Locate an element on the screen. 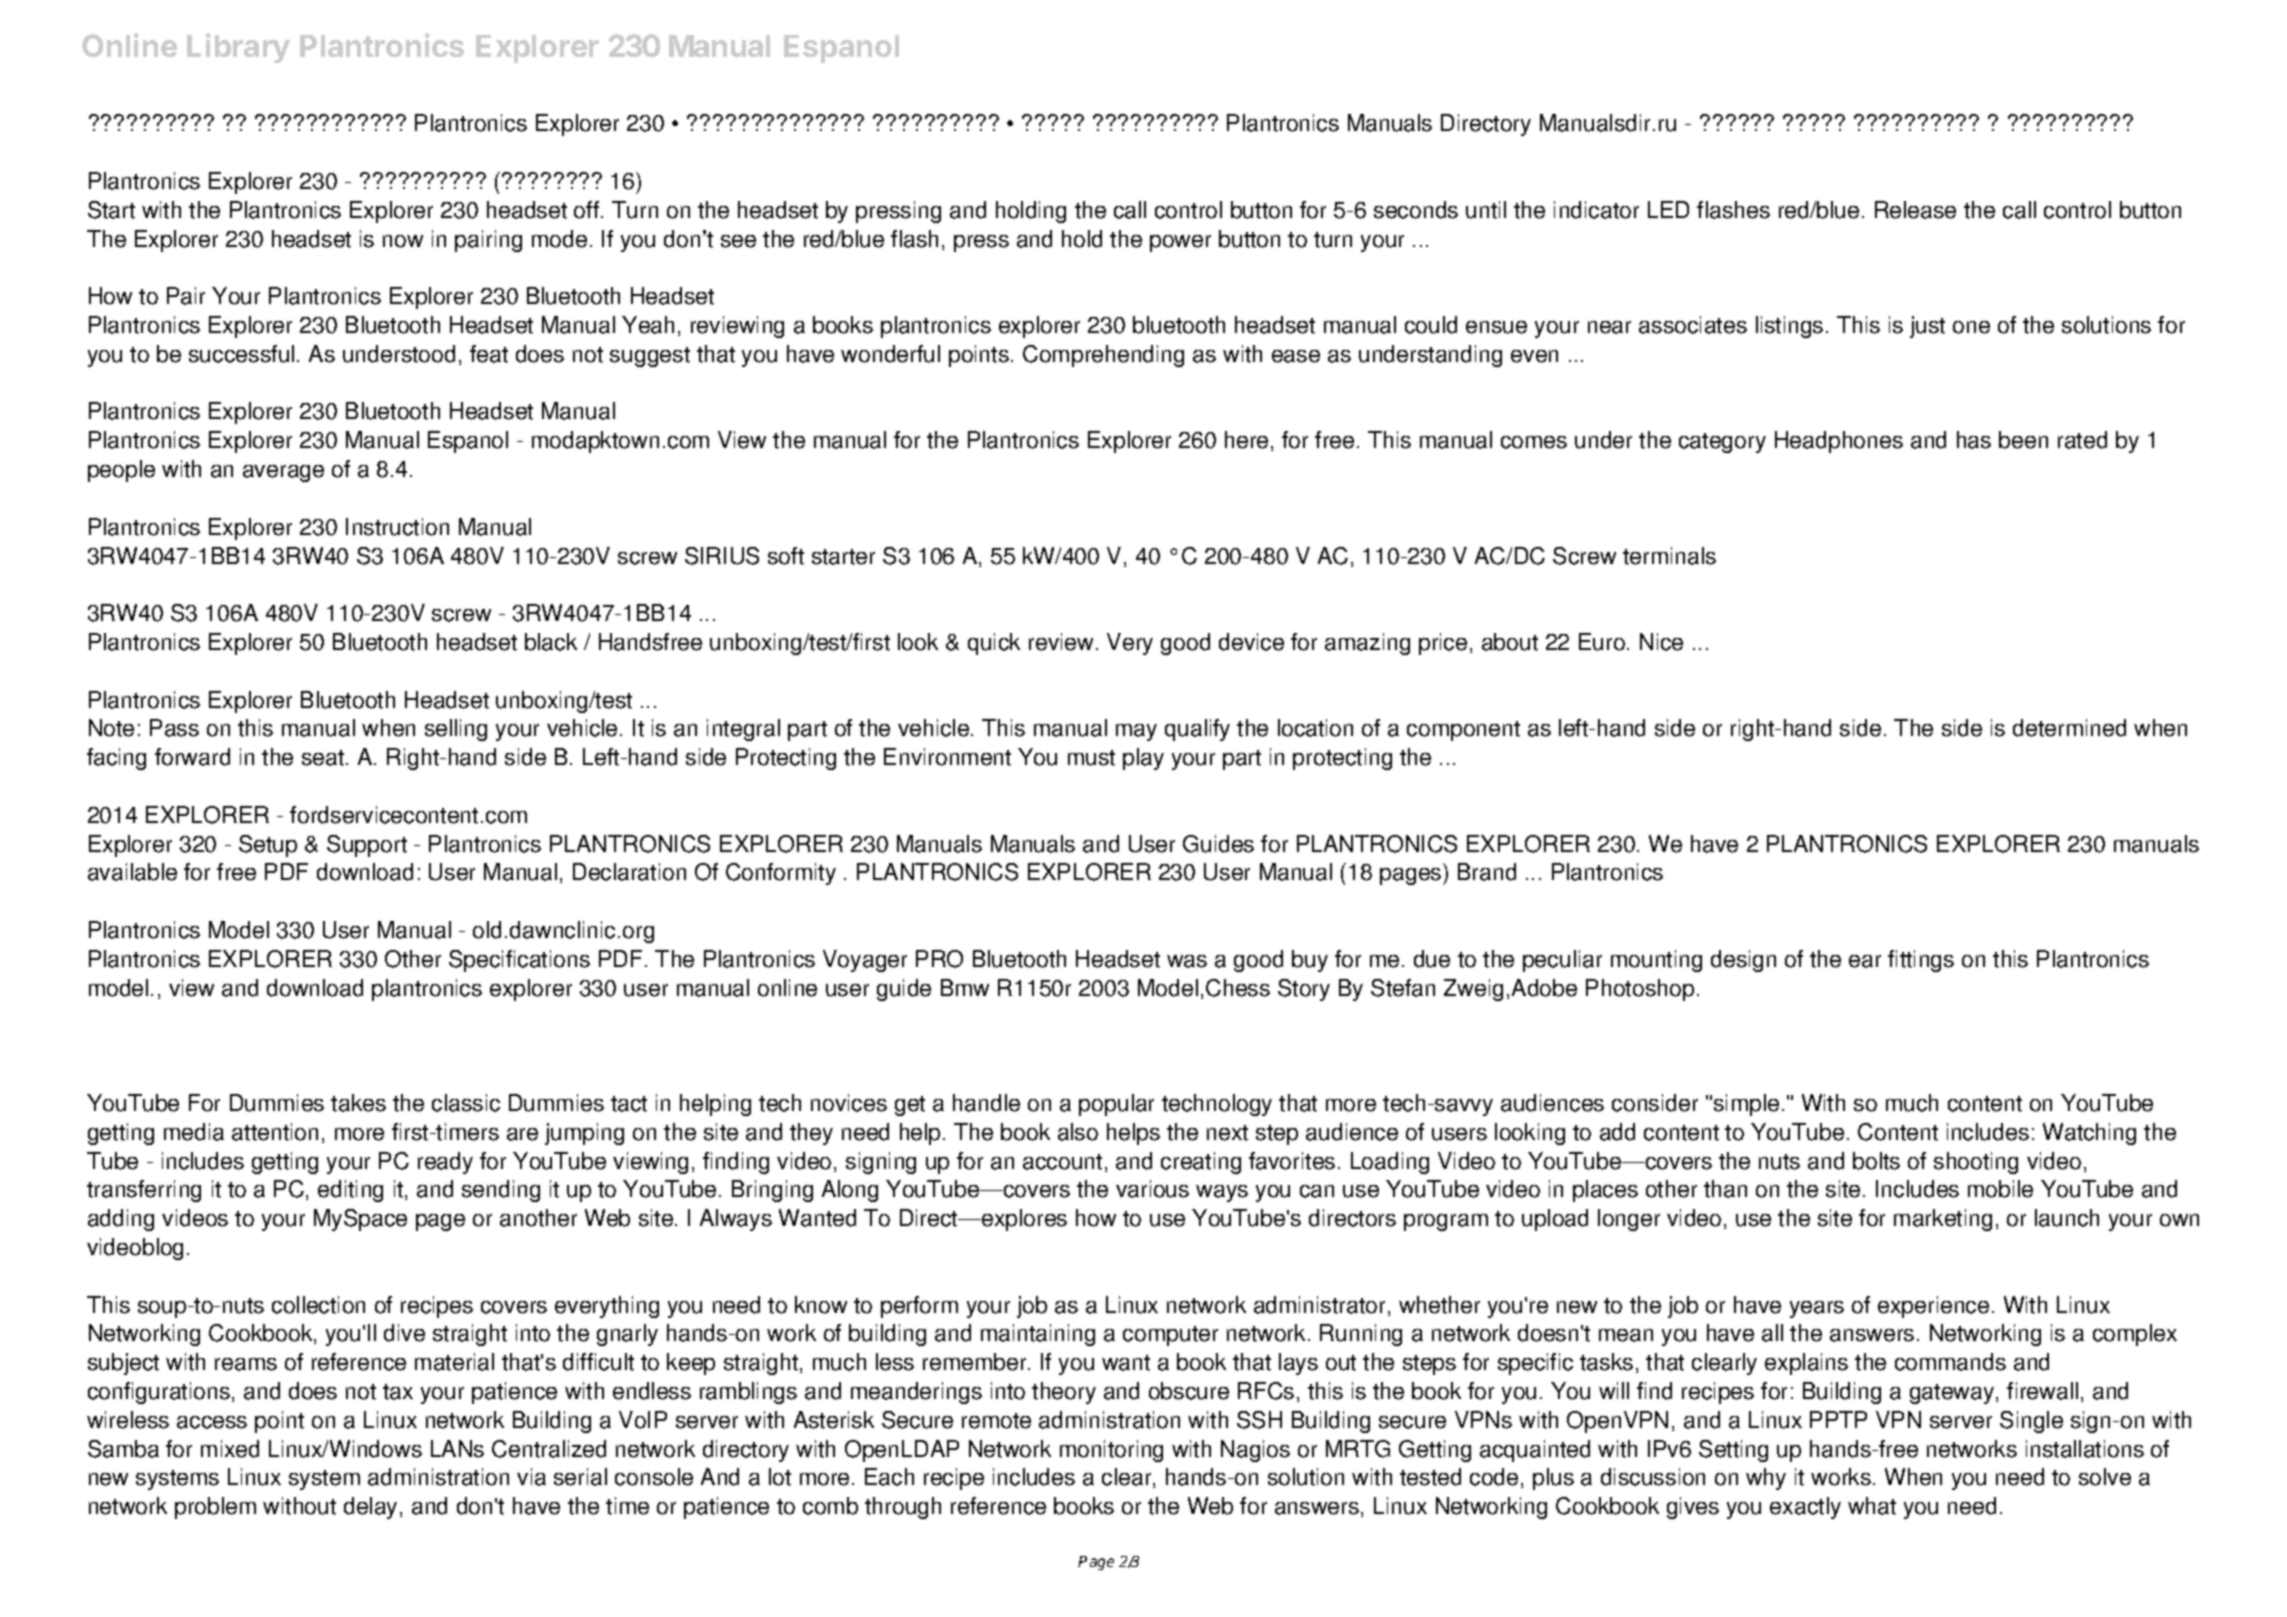 This screenshot has height=1617, width=2287. play is located at coordinates (1143, 759).
